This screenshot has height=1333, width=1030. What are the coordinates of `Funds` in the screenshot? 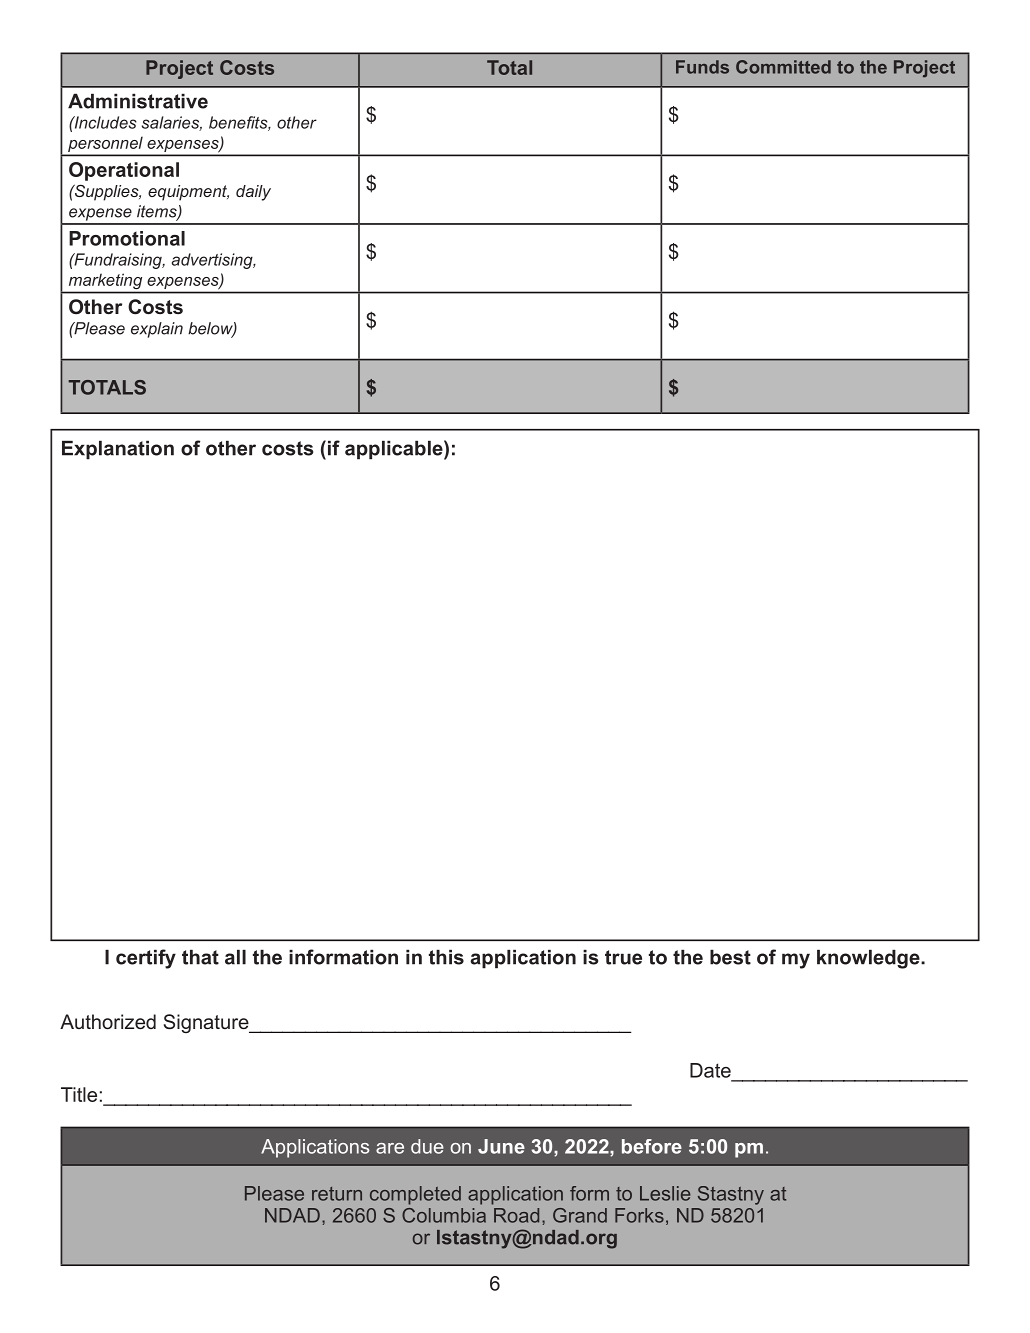 It's located at (702, 67).
